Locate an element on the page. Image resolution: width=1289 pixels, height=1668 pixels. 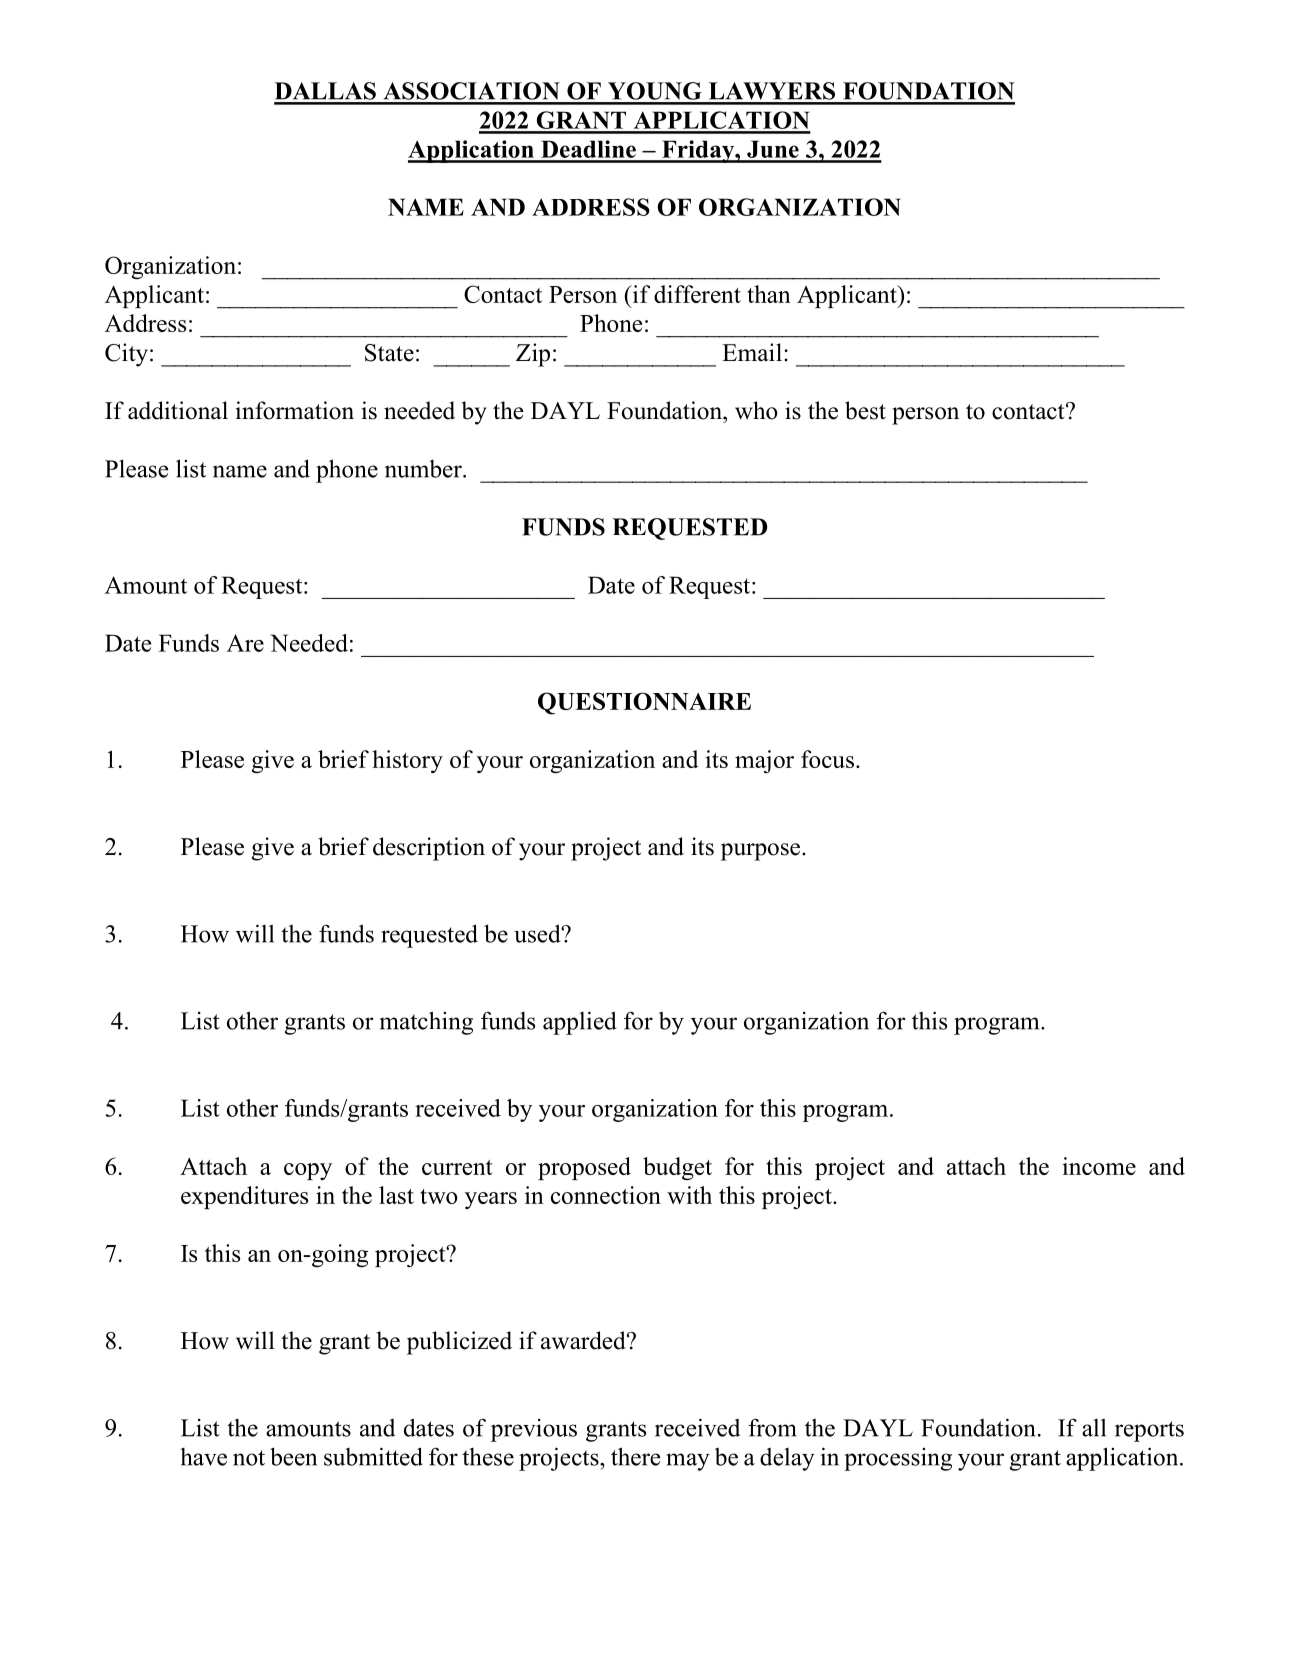
there is located at coordinates (635, 1456).
